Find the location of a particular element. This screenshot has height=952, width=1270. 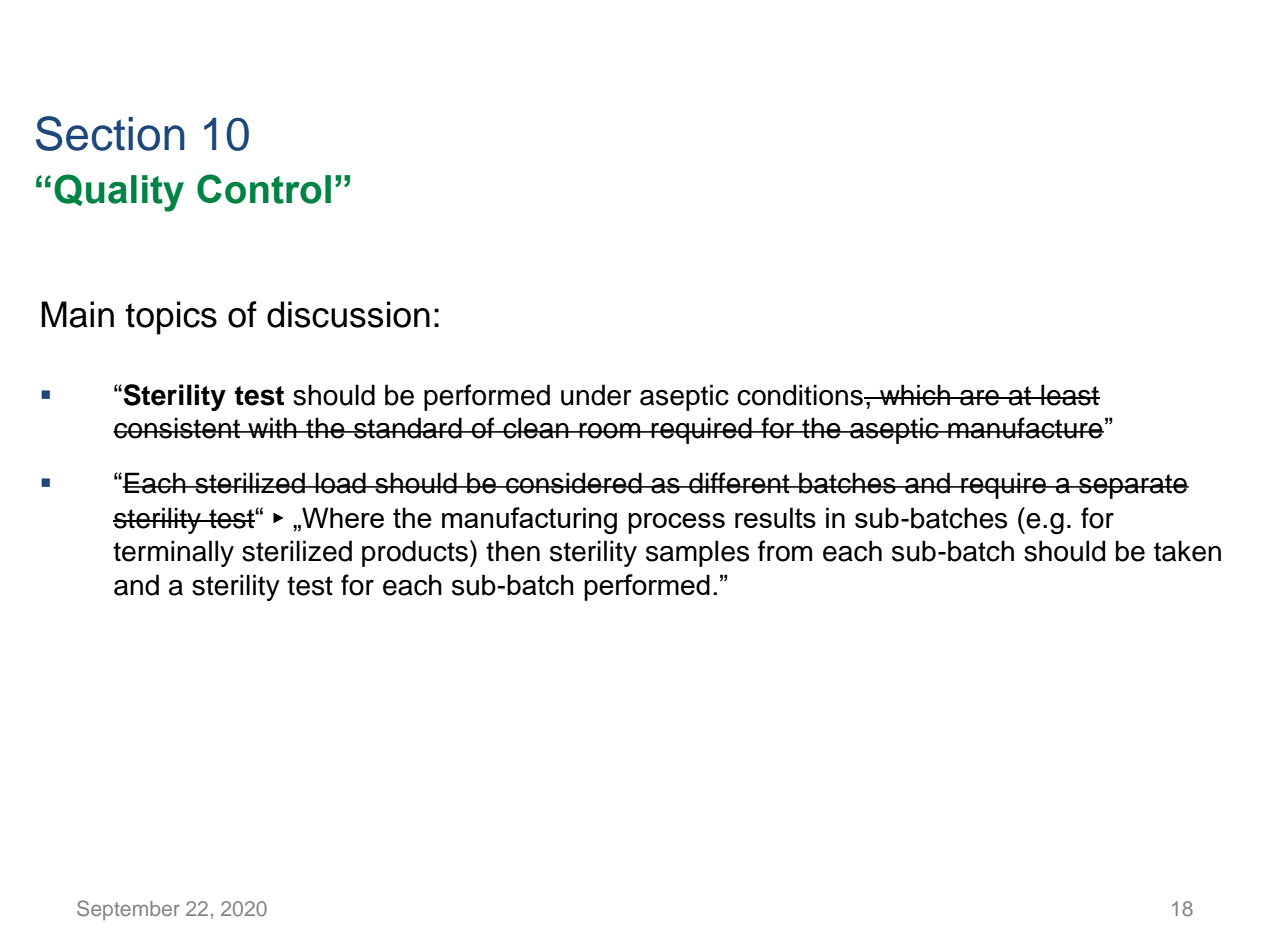

Control is located at coordinates (264, 189).
